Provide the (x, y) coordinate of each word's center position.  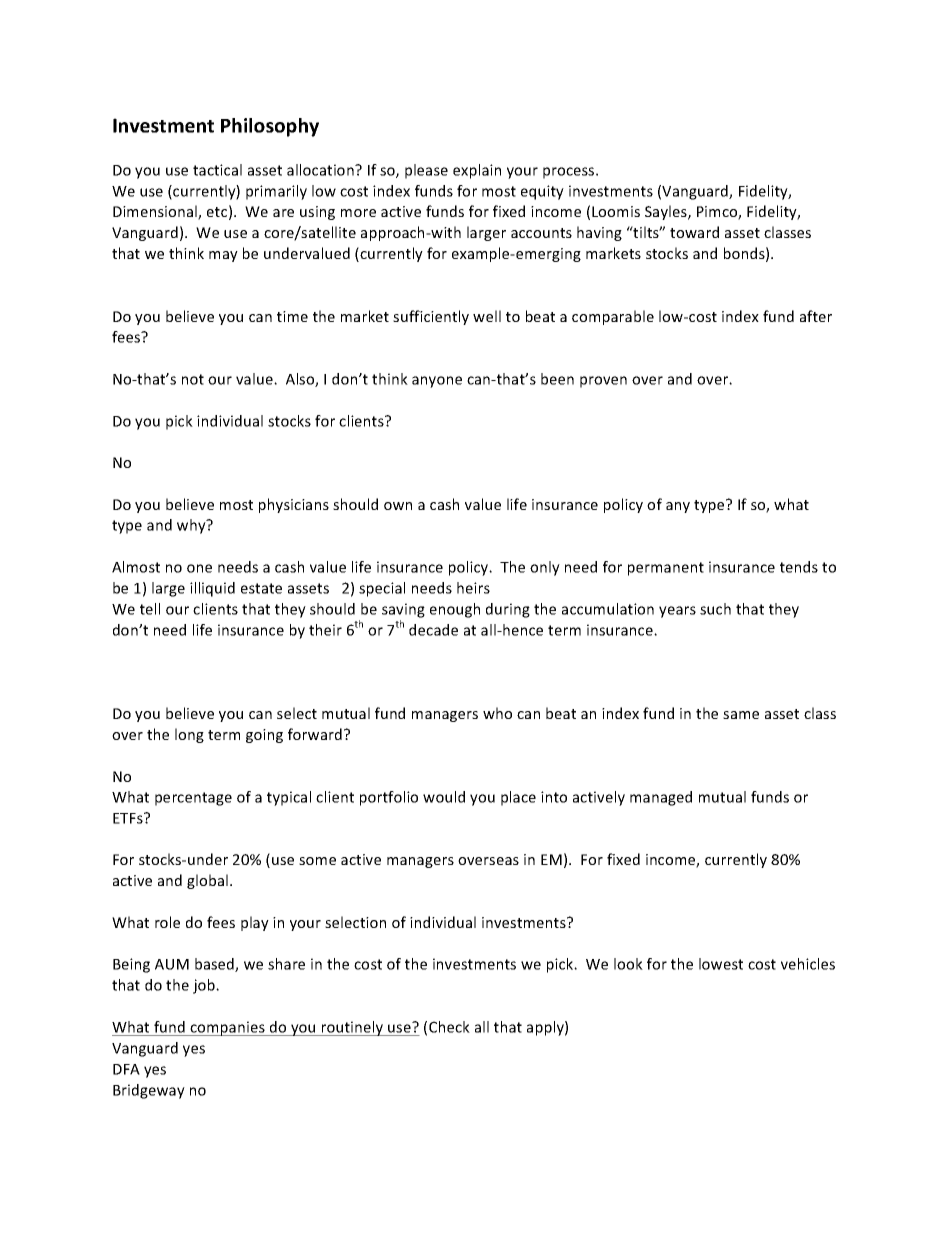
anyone (437, 382)
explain (477, 171)
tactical (217, 170)
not (193, 379)
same (741, 715)
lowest (721, 964)
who (497, 713)
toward (694, 232)
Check (449, 1027)
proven (603, 382)
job (205, 986)
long (189, 735)
